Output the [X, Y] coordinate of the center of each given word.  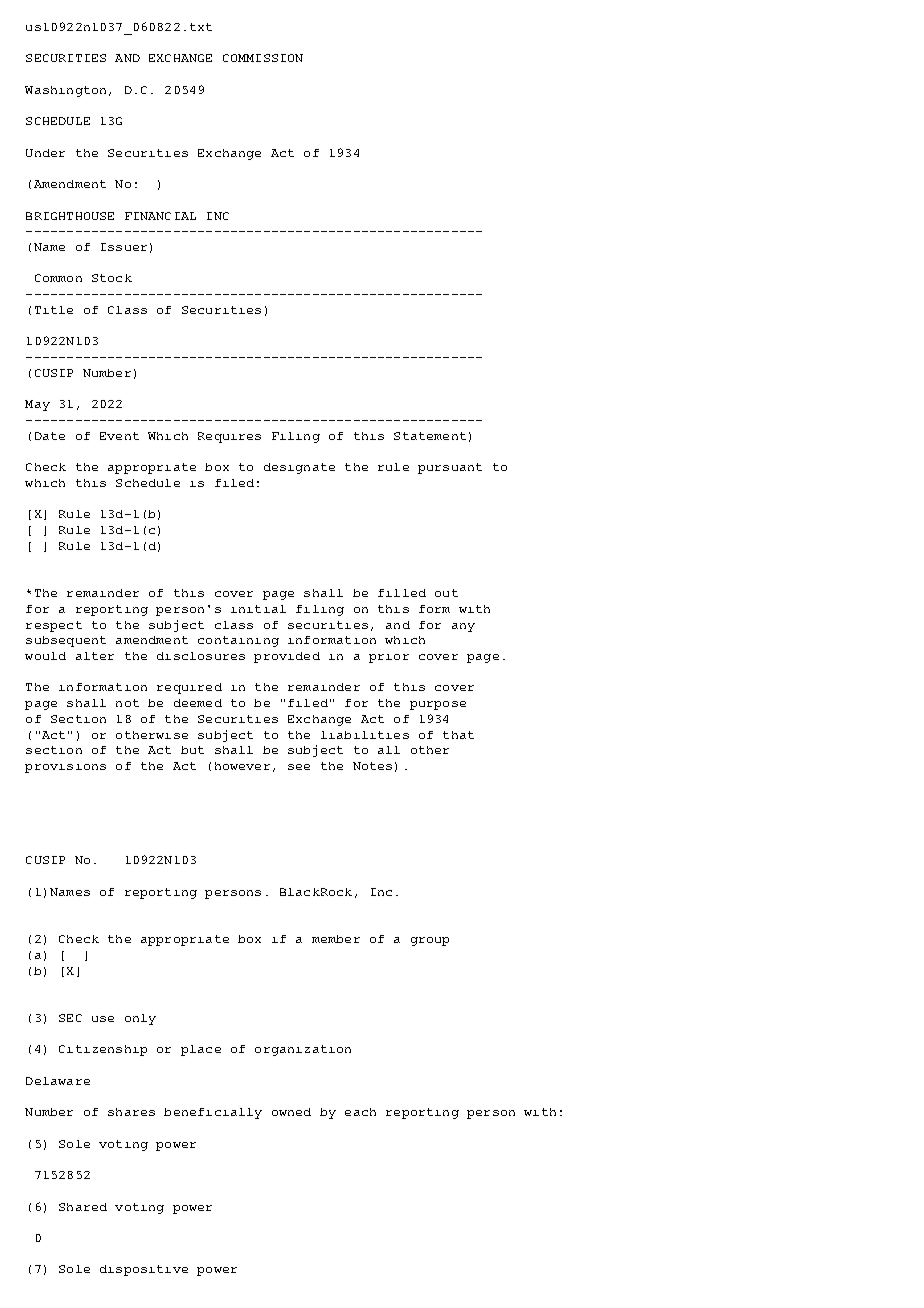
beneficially [213, 1113]
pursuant [450, 468]
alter [95, 656]
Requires [229, 437]
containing [238, 641]
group [430, 941]
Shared [83, 1207]
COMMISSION [263, 58]
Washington [65, 91]
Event [119, 436]
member [336, 939]
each [360, 1112]
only [140, 1019]
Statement [430, 436]
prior [389, 658]
